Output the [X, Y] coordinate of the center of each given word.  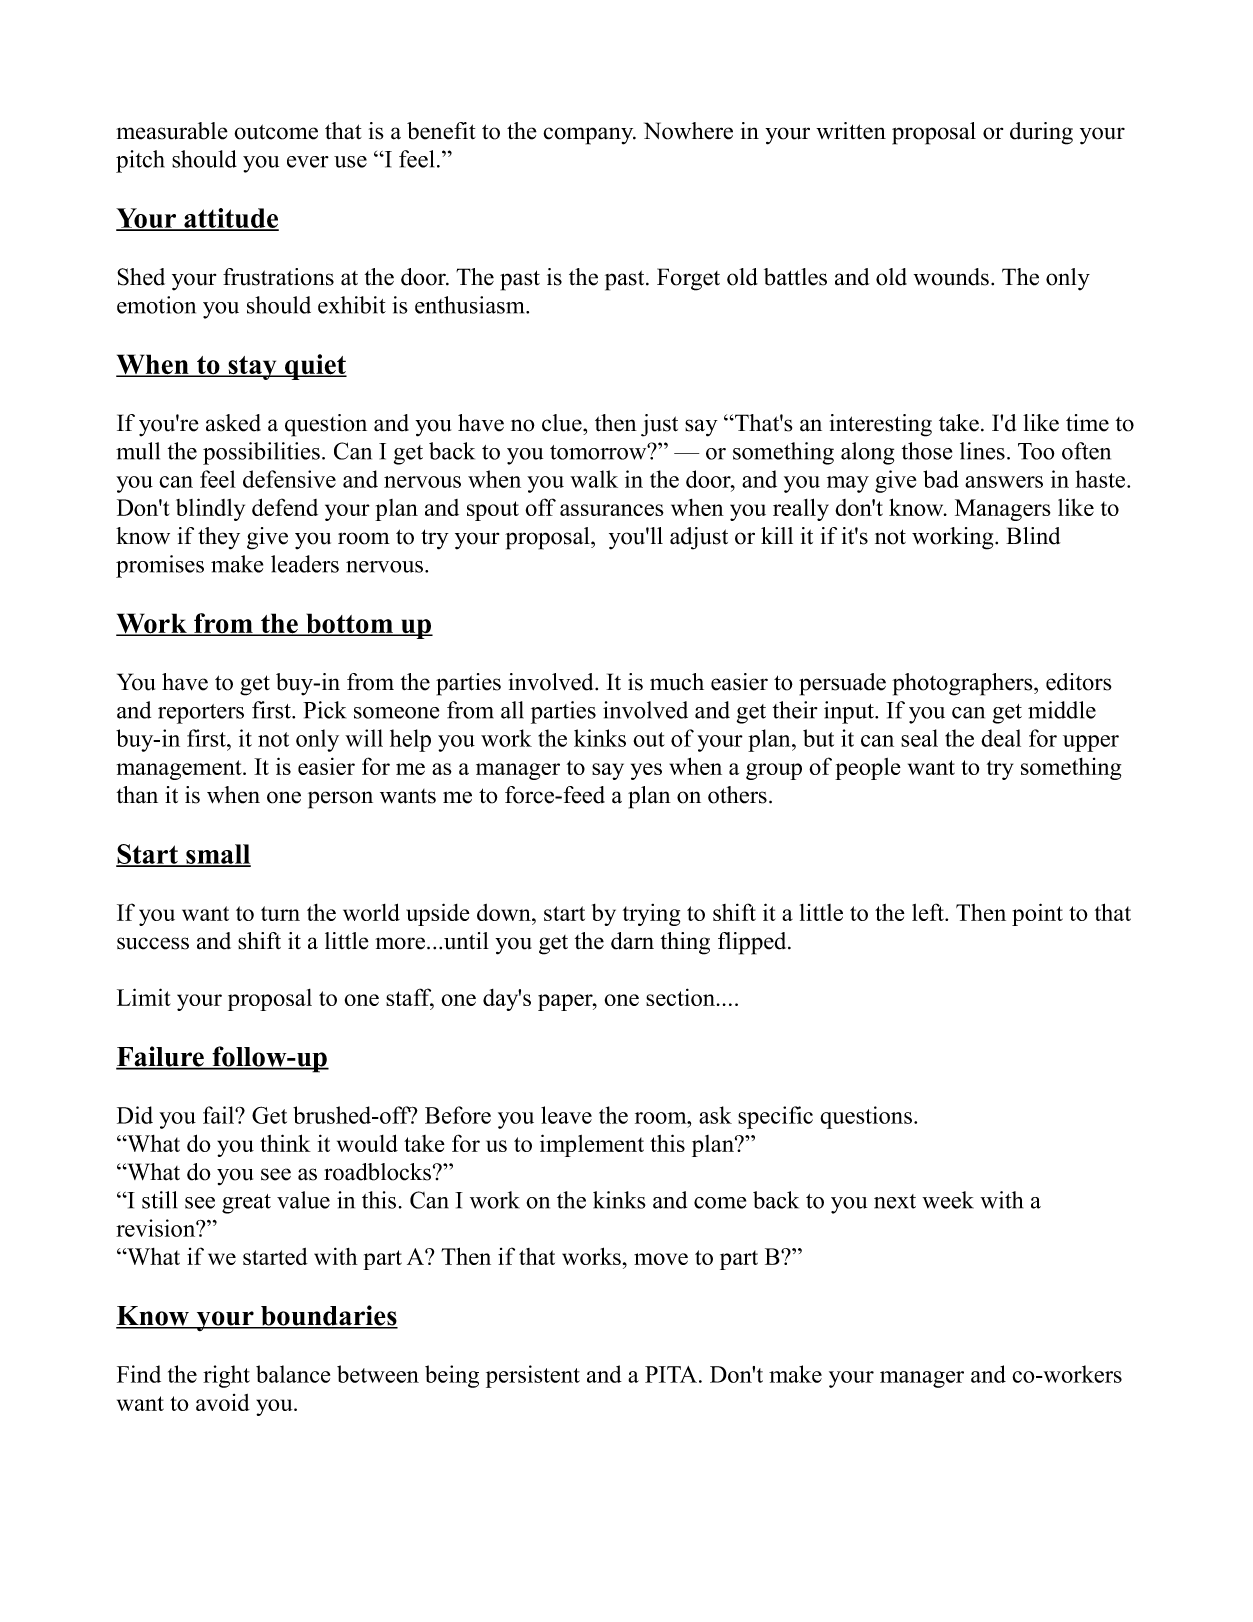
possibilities [261, 453]
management [180, 770]
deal [1001, 738]
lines [982, 451]
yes [646, 771]
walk [594, 479]
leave [566, 1115]
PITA [671, 1374]
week [948, 1200]
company [589, 136]
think [285, 1143]
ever [308, 162]
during [1041, 133]
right [226, 1376]
